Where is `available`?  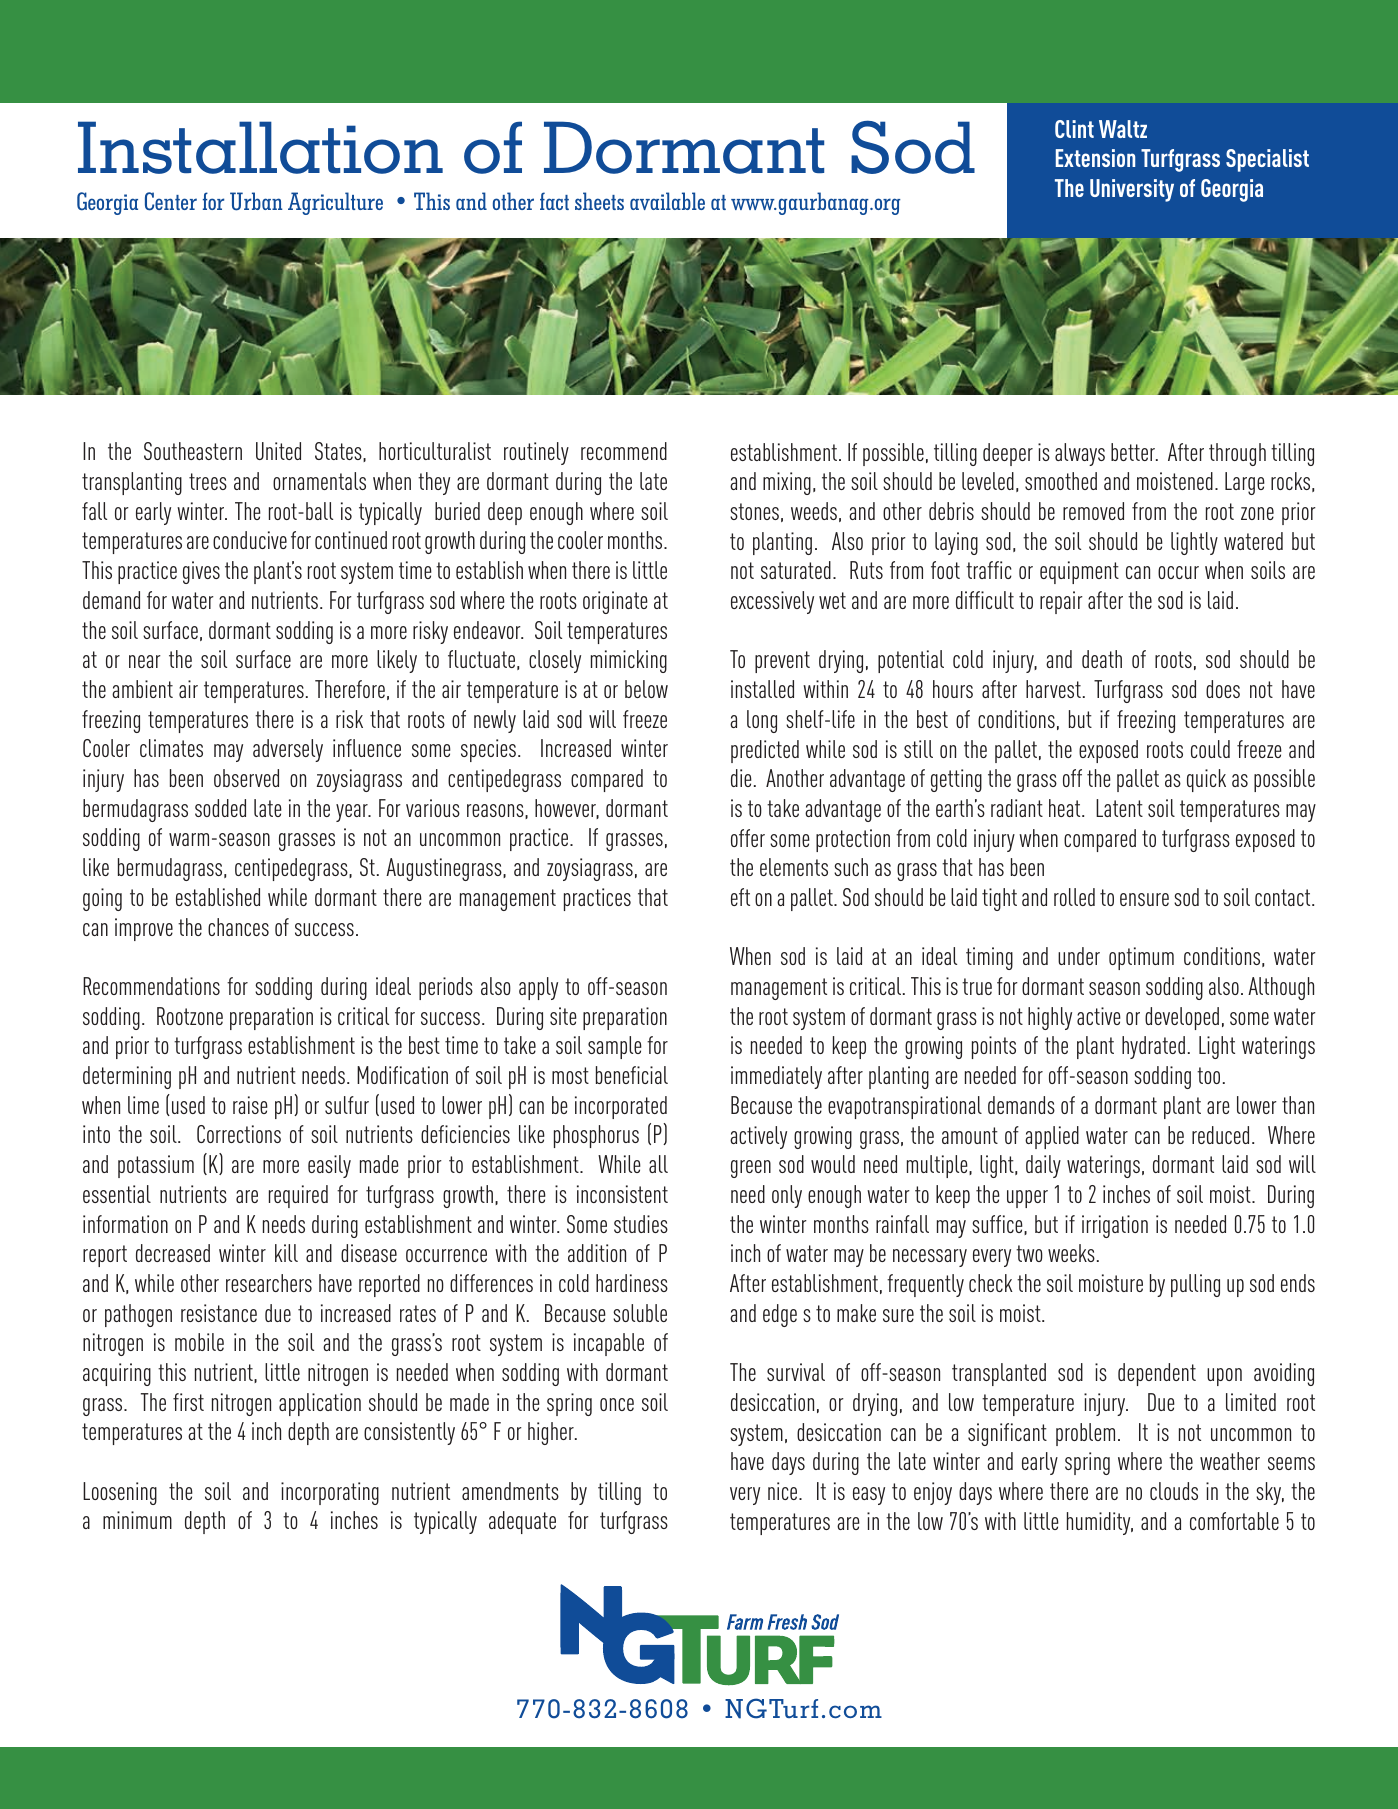 available is located at coordinates (667, 201).
